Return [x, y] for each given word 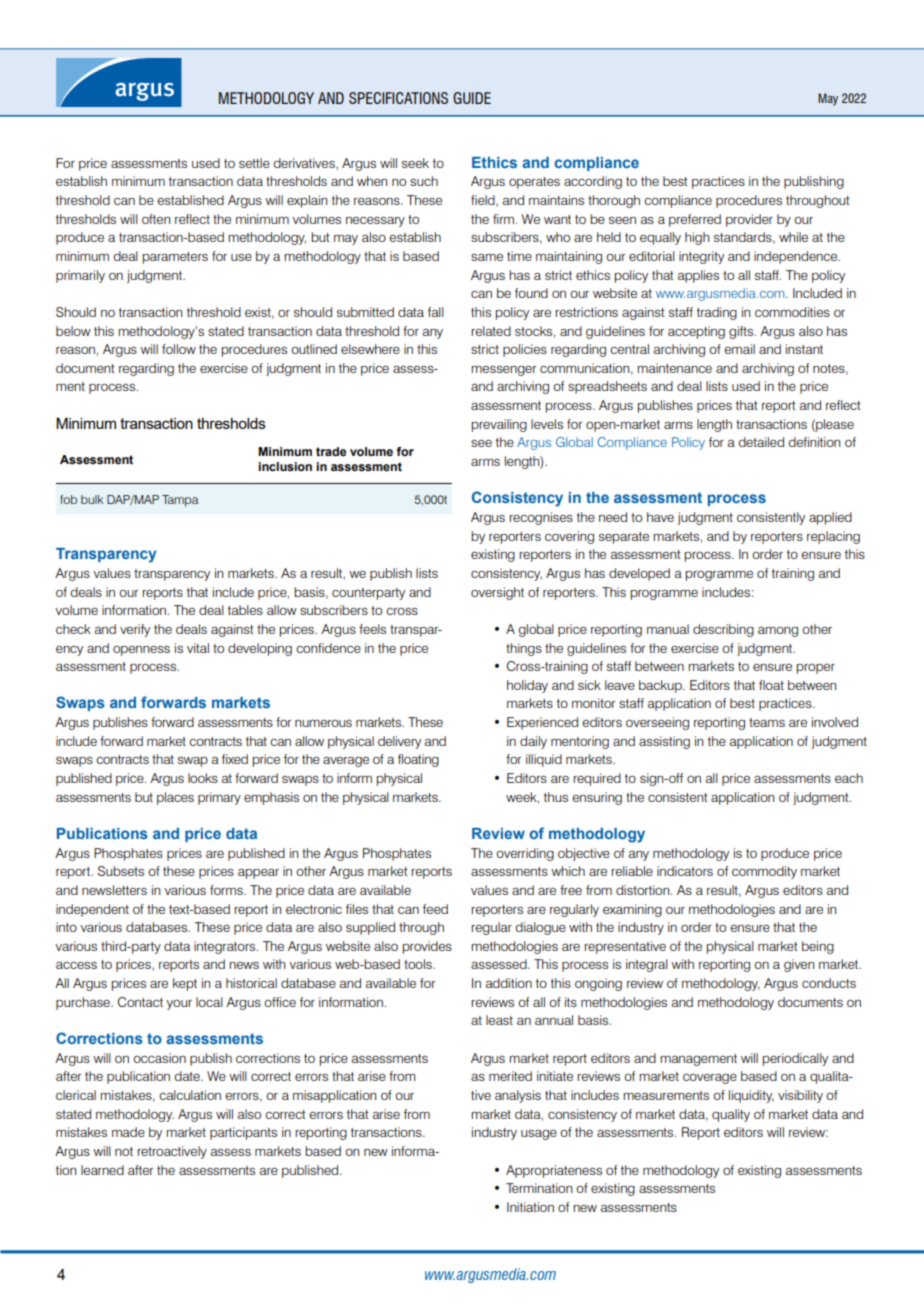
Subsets [121, 871]
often [156, 219]
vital [198, 648]
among [778, 632]
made [128, 1132]
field [484, 201]
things [524, 649]
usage [539, 1135]
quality [731, 1115]
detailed [761, 442]
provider [749, 220]
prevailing [499, 425]
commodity [764, 872]
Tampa [180, 501]
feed [435, 909]
